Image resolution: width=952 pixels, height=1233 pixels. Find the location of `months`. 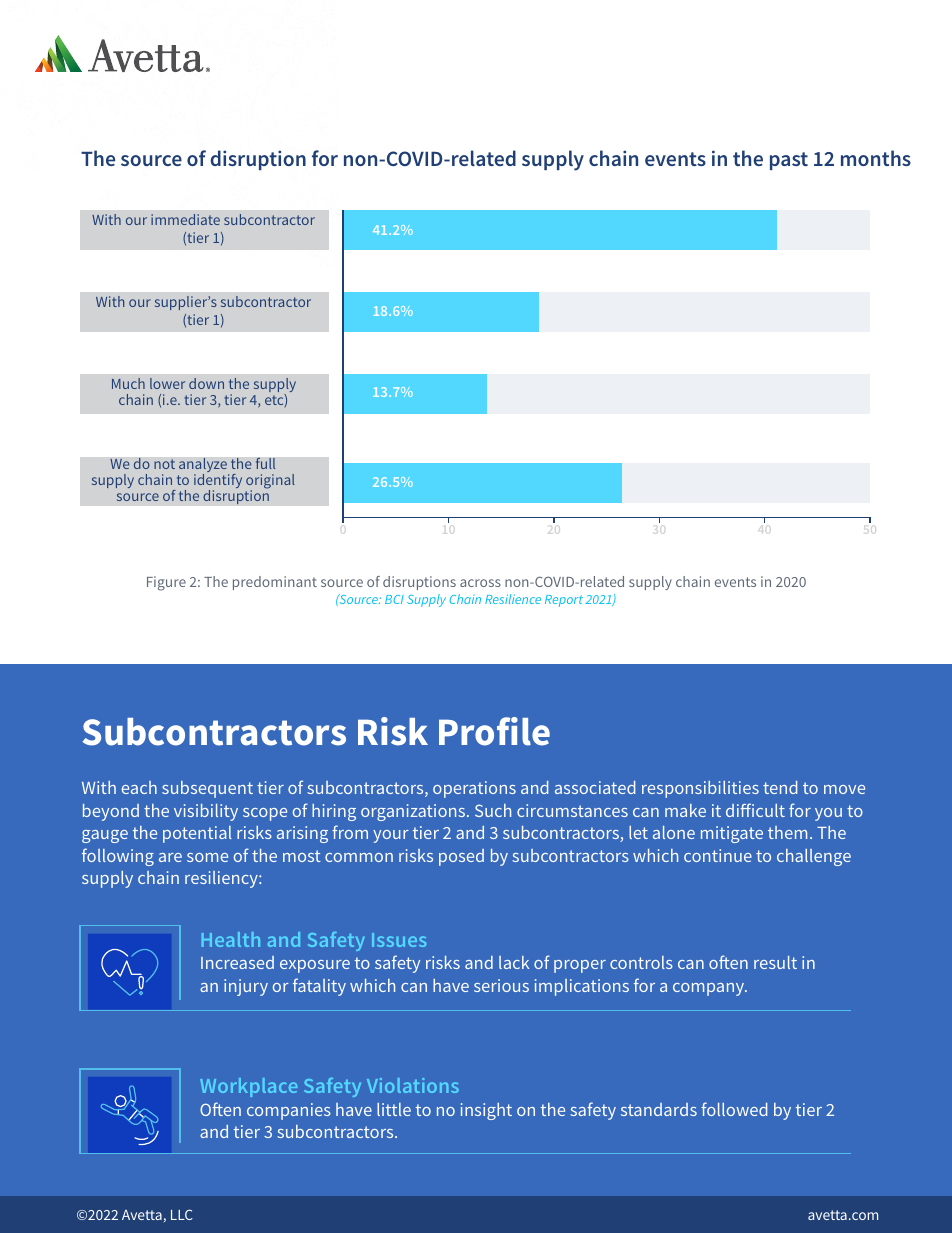

months is located at coordinates (876, 158).
